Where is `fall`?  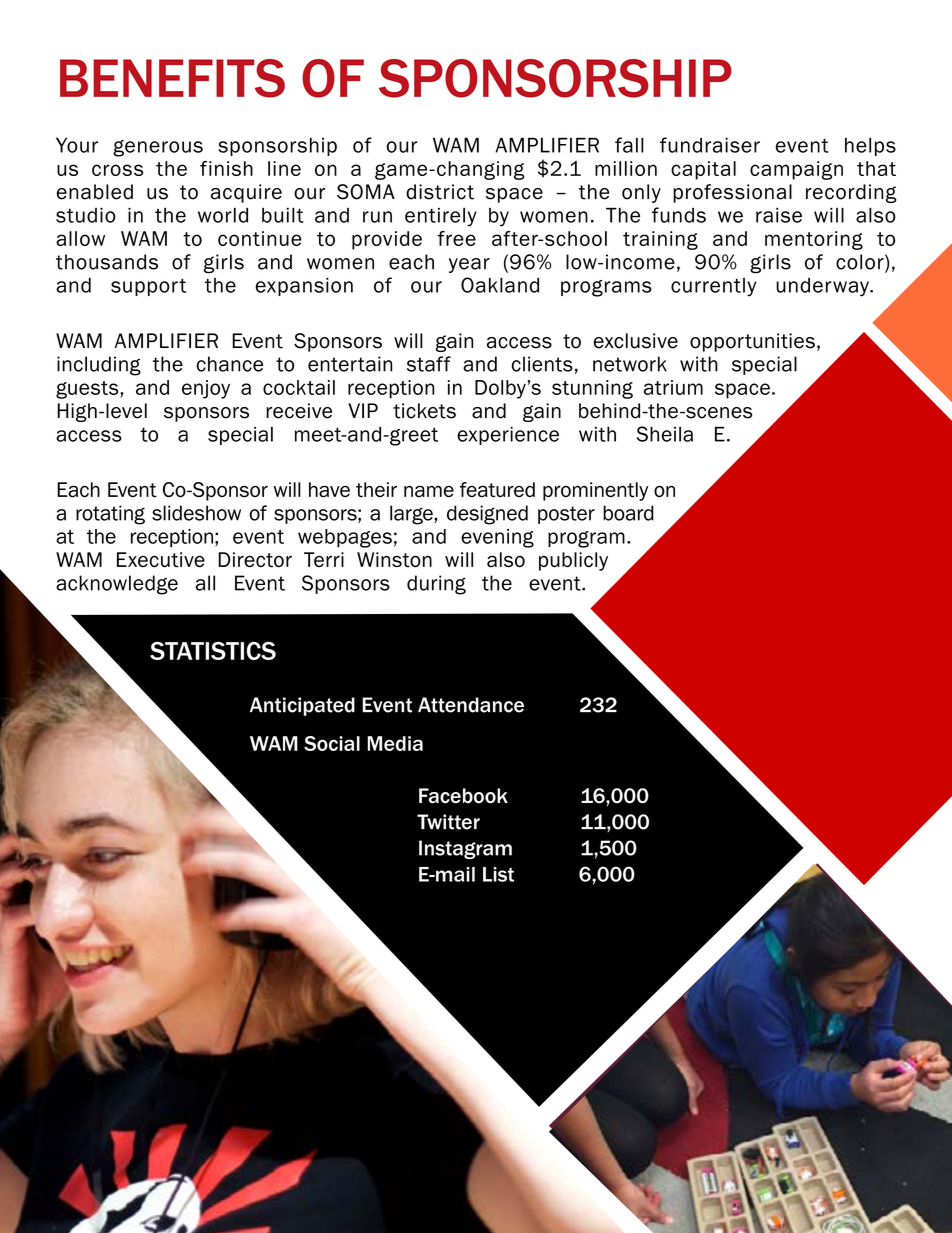
fall is located at coordinates (629, 145).
